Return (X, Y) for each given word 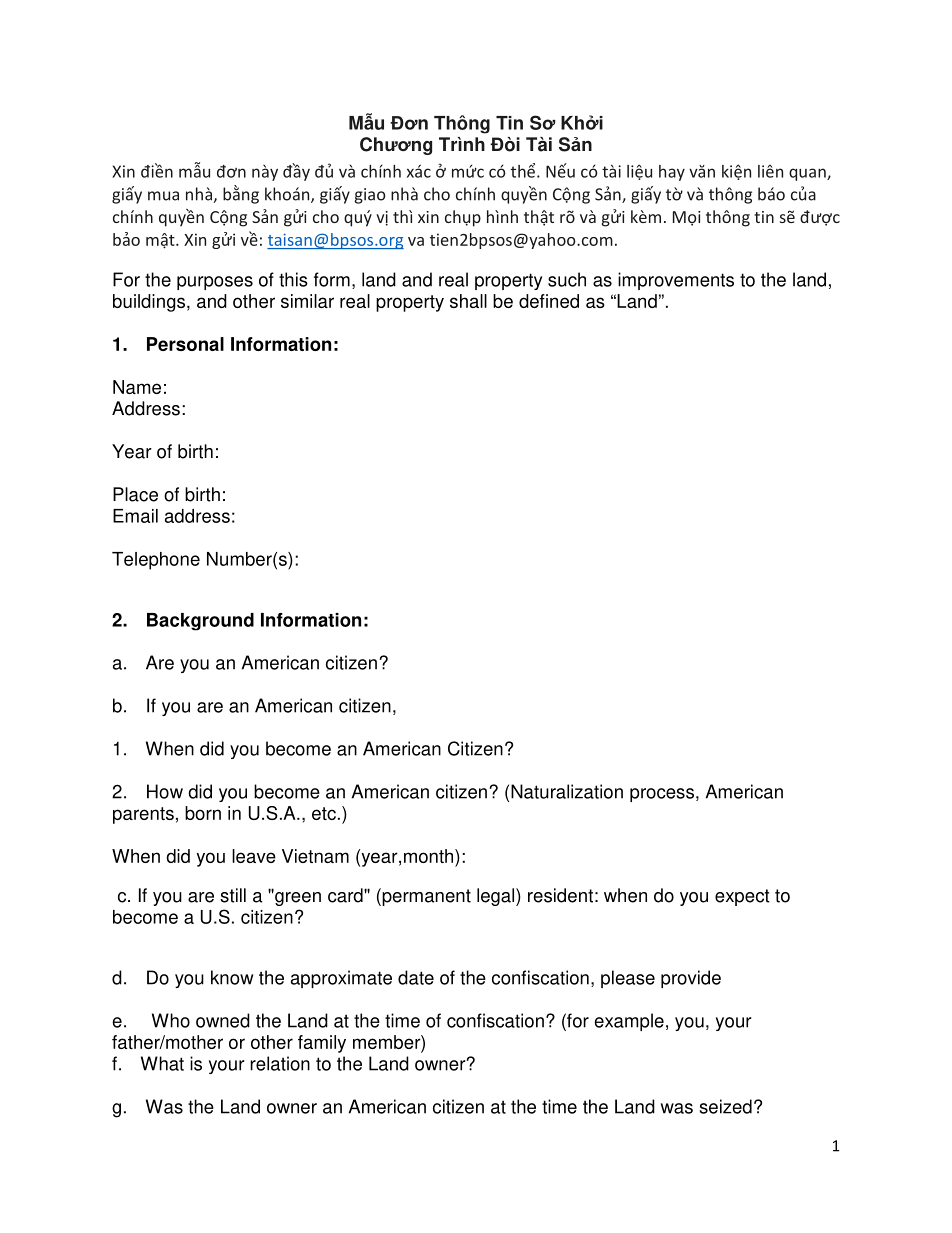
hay (672, 173)
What (162, 1063)
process (662, 795)
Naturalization (567, 791)
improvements (676, 281)
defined (549, 301)
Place (135, 494)
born (203, 813)
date (416, 977)
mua (163, 196)
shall (468, 301)
